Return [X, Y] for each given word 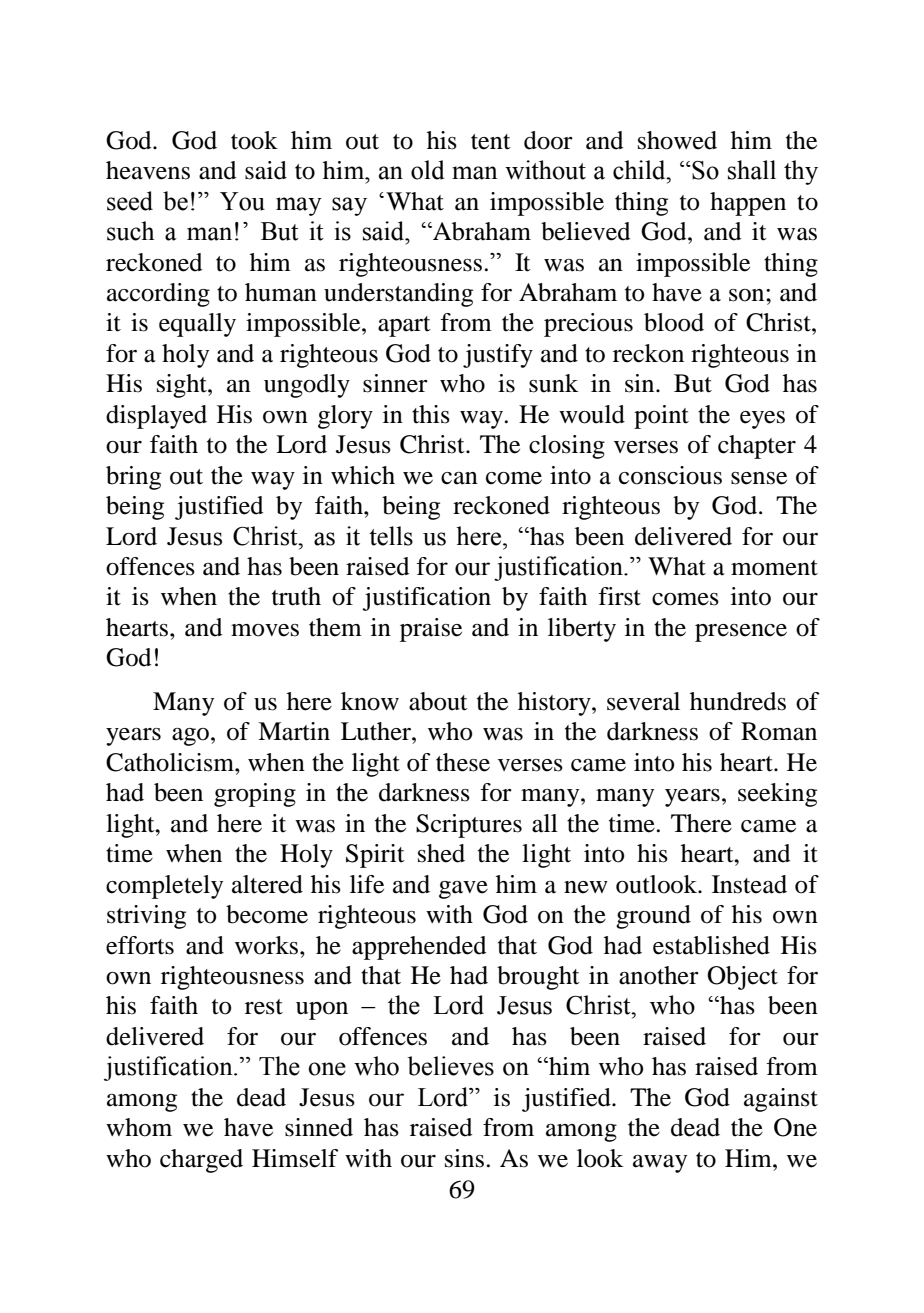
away [660, 1164]
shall [752, 170]
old [428, 170]
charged [201, 1161]
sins [464, 1158]
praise [431, 630]
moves [265, 630]
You [242, 201]
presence [741, 633]
